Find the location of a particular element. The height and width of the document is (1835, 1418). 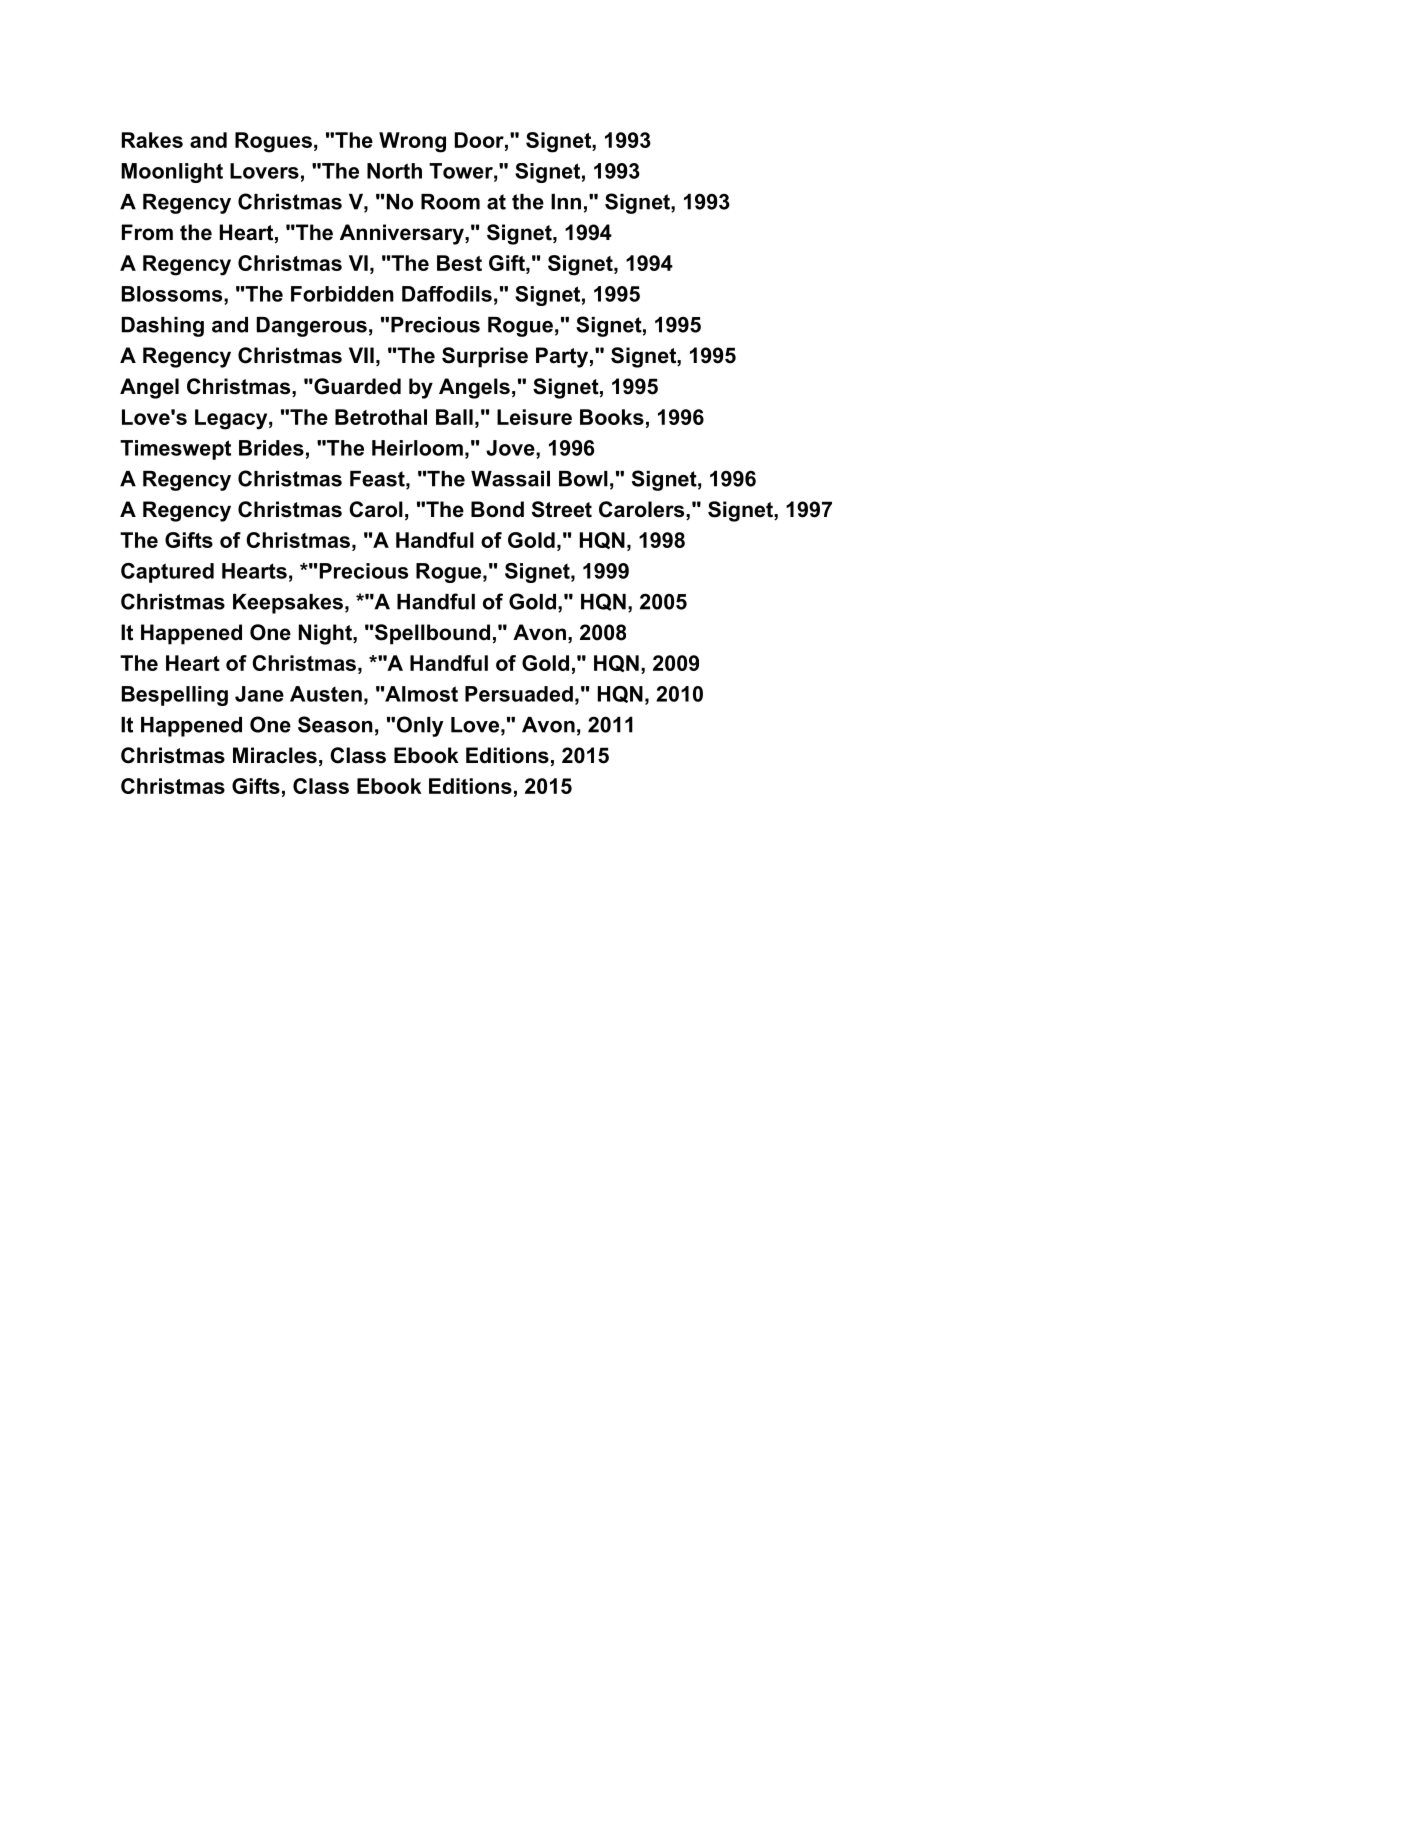

Best is located at coordinates (459, 263).
